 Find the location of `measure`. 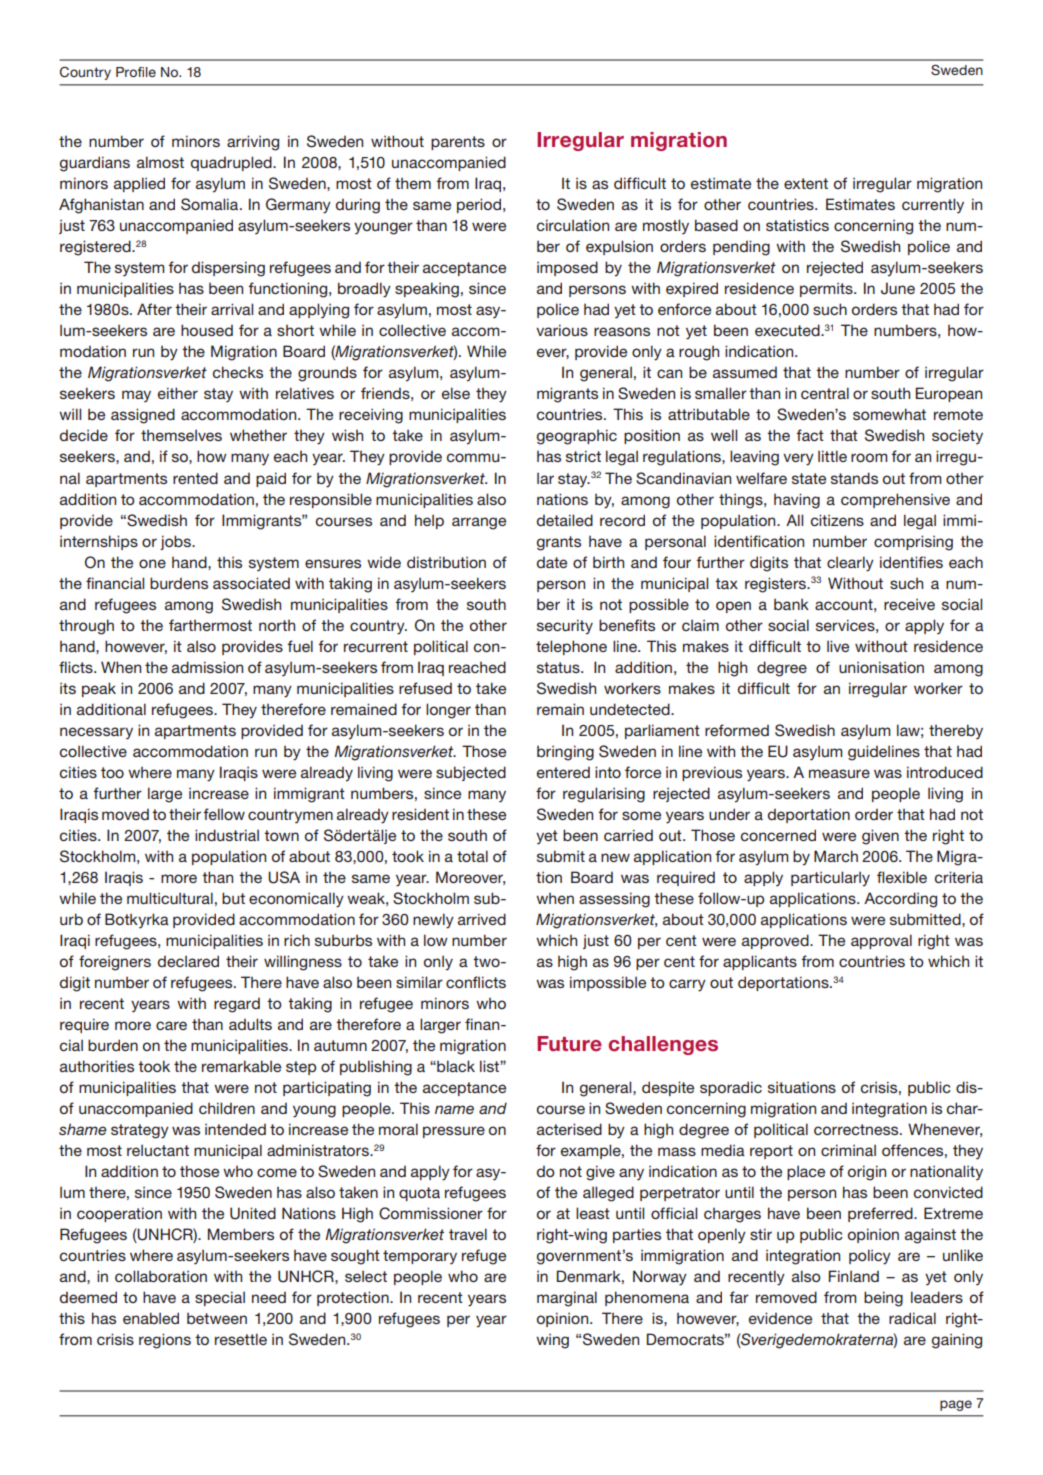

measure is located at coordinates (839, 773).
